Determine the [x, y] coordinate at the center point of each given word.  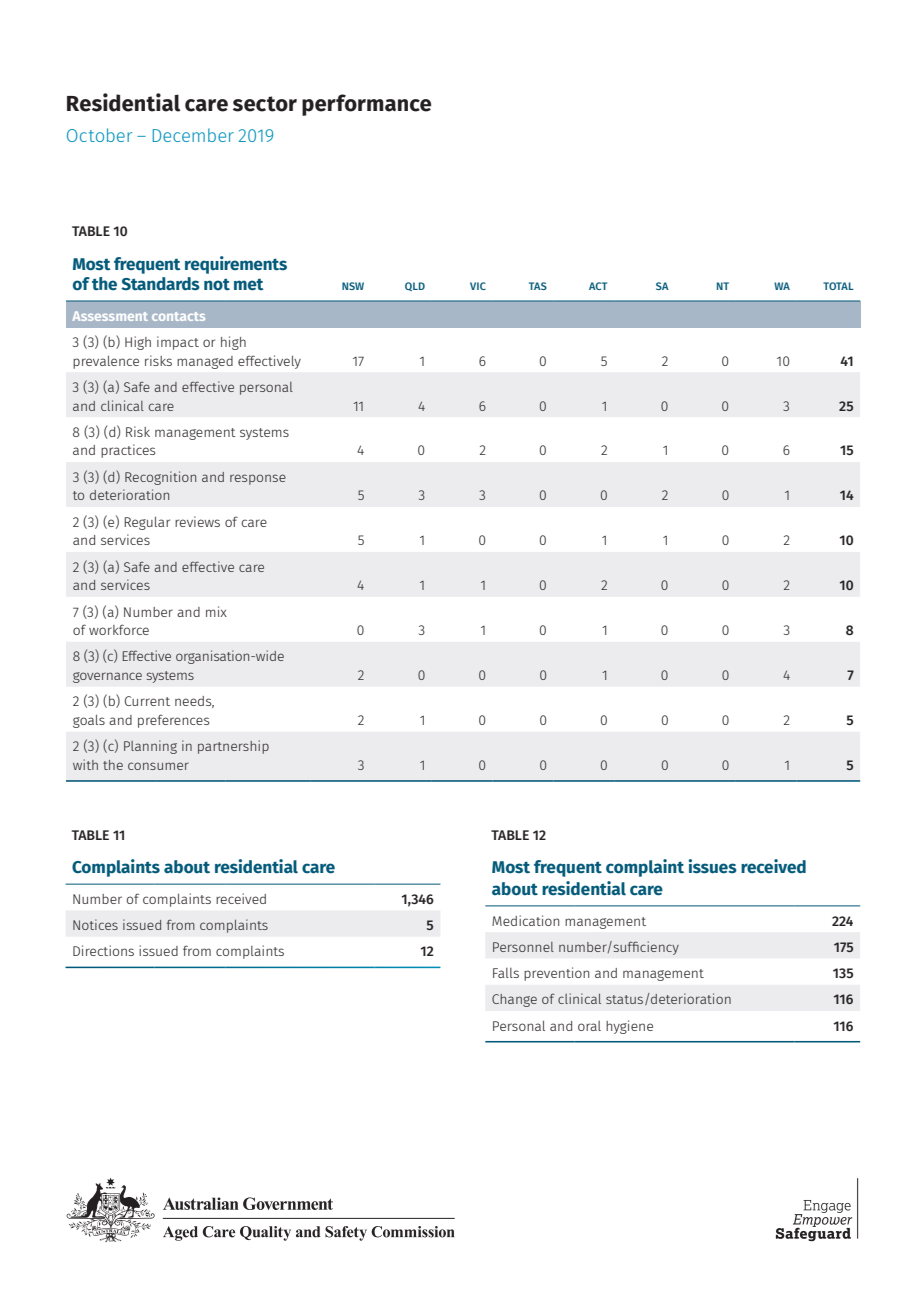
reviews [197, 521]
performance [366, 105]
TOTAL [838, 286]
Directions [103, 950]
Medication [525, 920]
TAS [538, 286]
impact [178, 343]
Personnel [523, 947]
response [258, 479]
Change [514, 1000]
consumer [158, 766]
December [193, 135]
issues [712, 866]
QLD [415, 286]
